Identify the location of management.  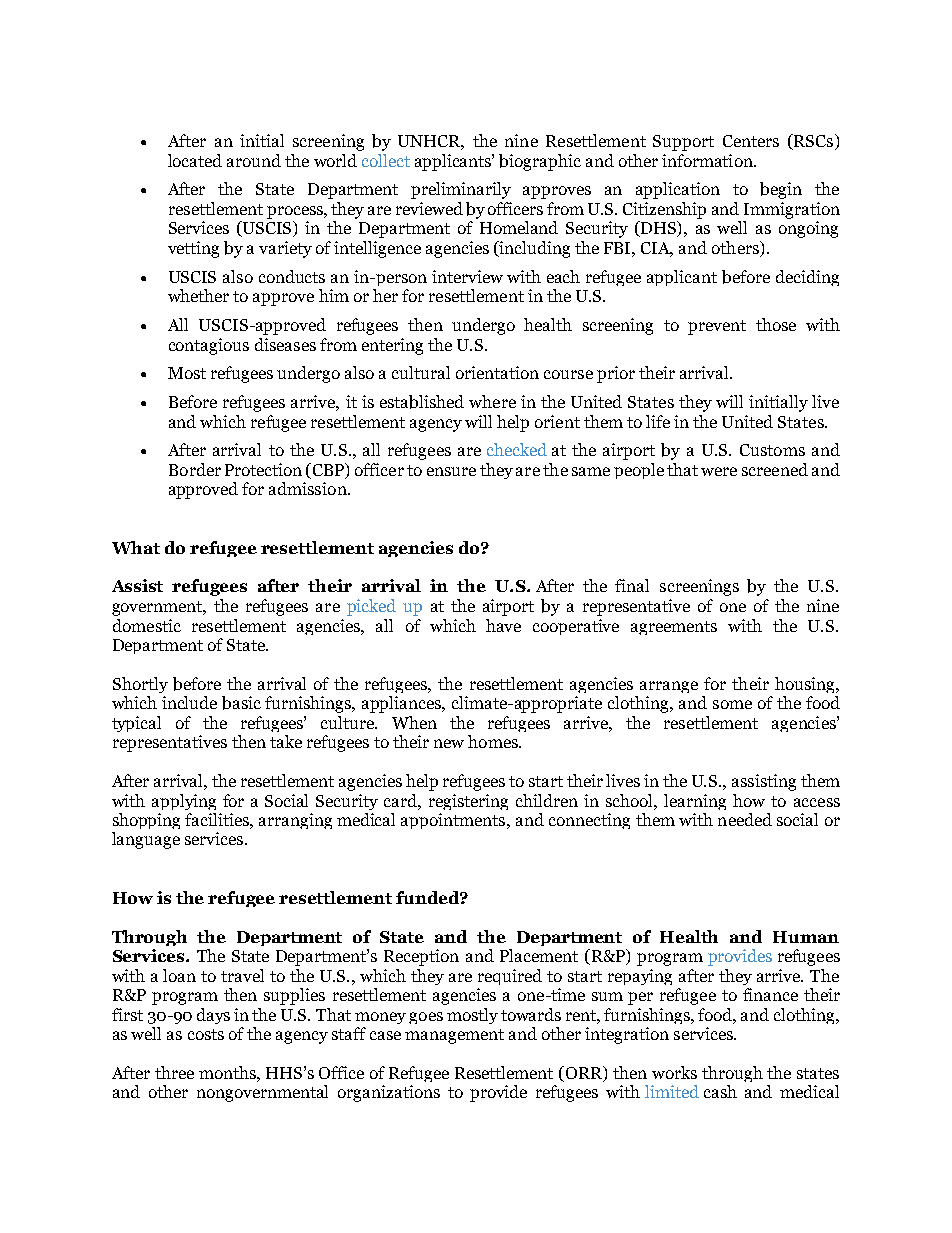
(454, 1036).
